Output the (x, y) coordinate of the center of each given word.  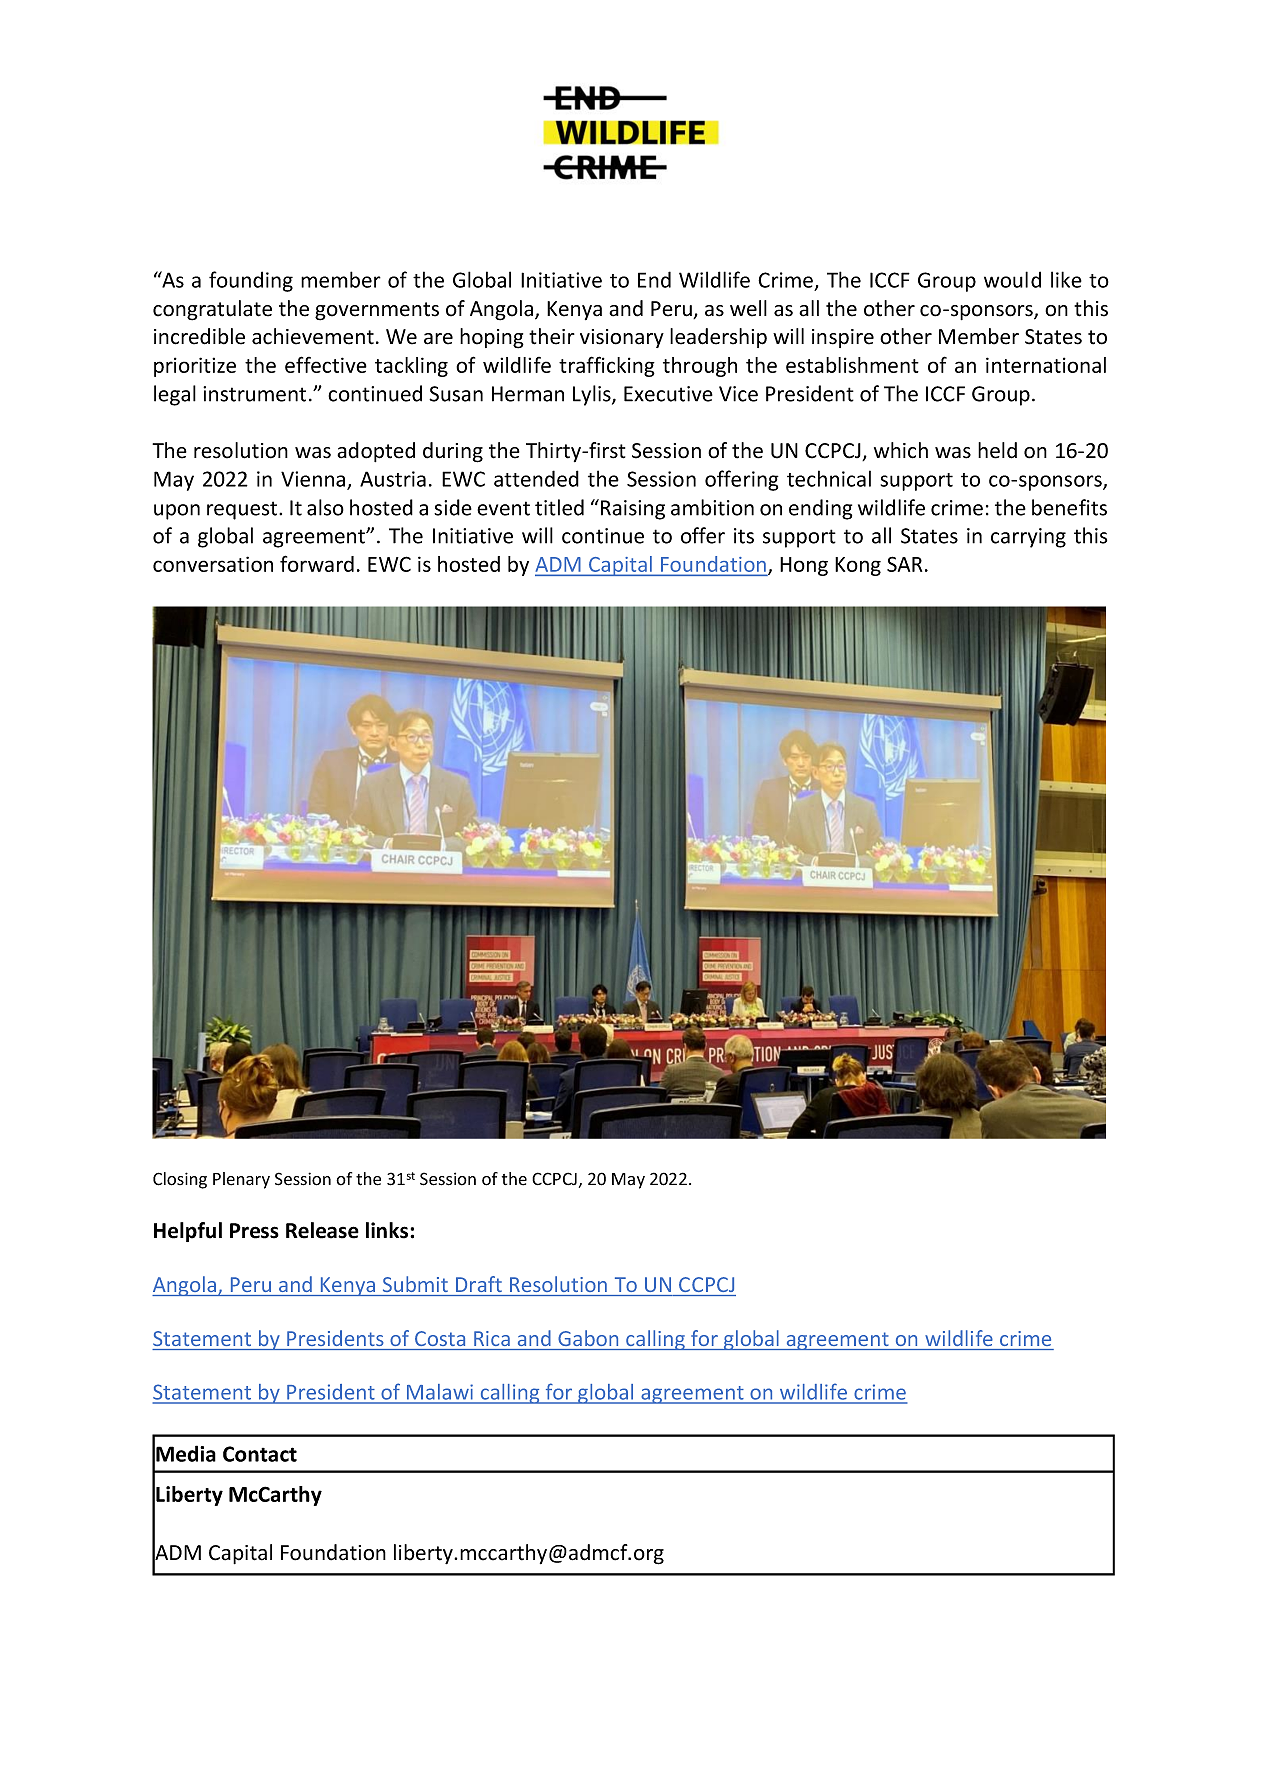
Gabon (588, 1338)
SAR (904, 564)
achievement (313, 336)
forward (317, 563)
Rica (492, 1338)
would (1012, 279)
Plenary (241, 1180)
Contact (260, 1454)
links (388, 1230)
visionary (622, 338)
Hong (804, 566)
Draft (479, 1284)
